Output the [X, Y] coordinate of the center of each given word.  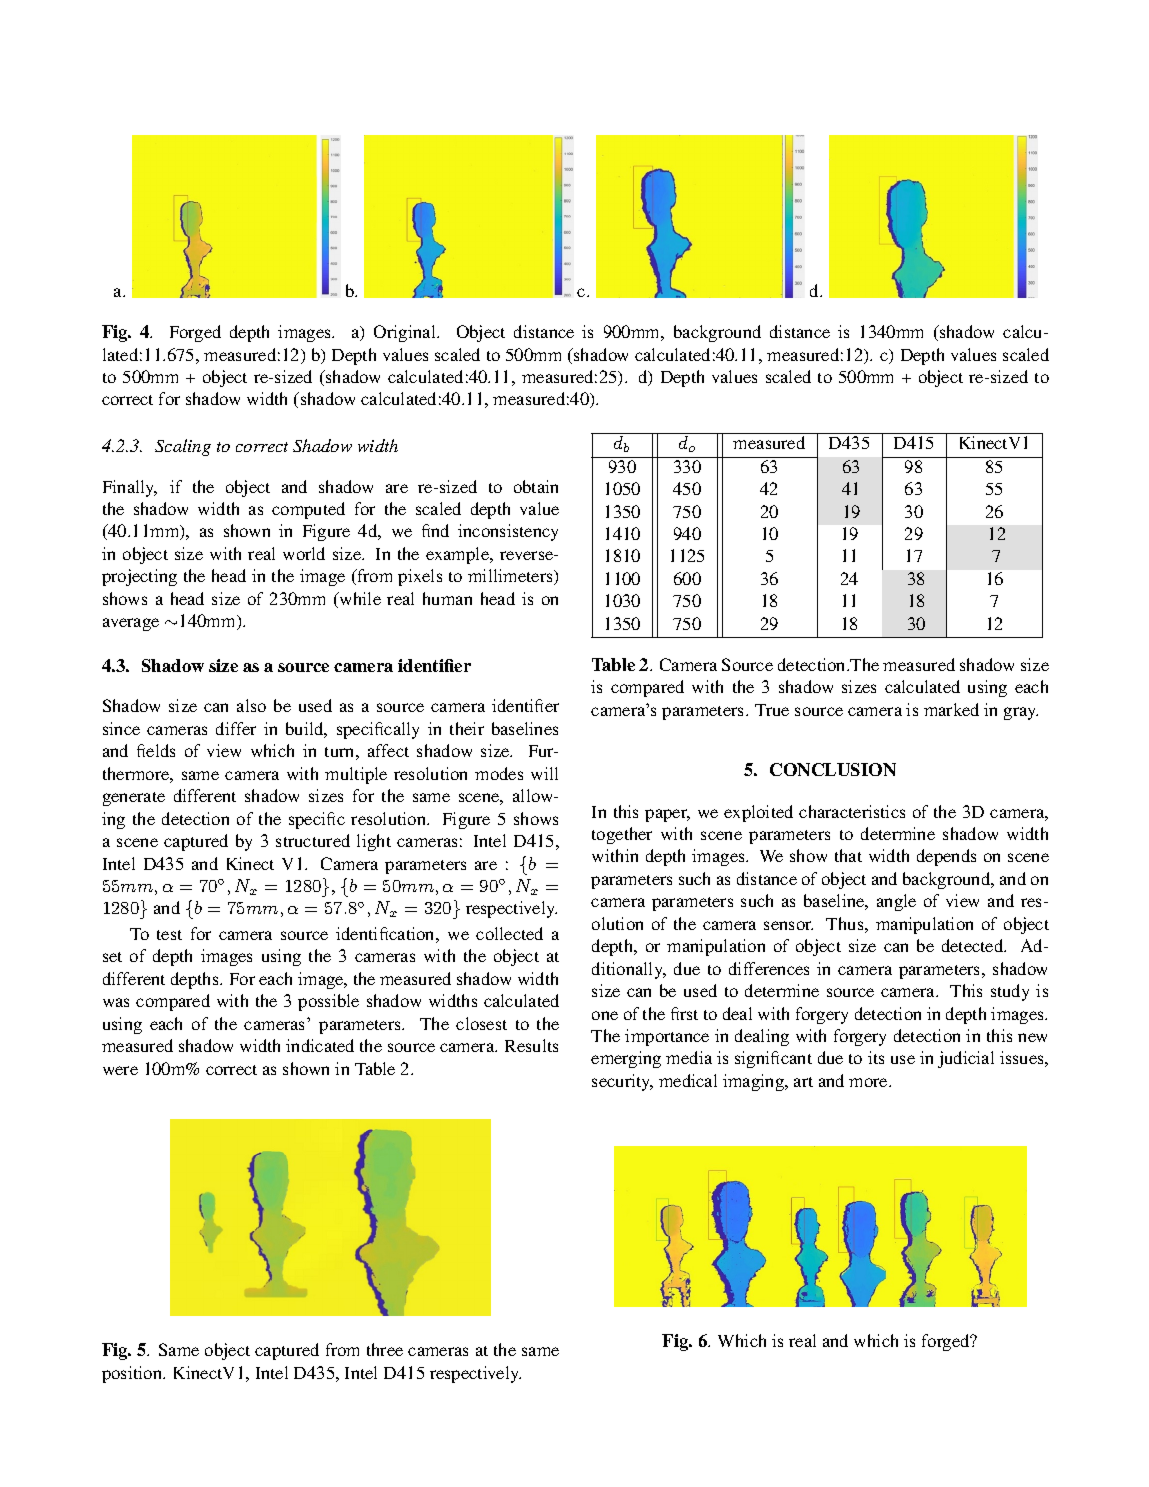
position [133, 1374]
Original [406, 333]
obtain [536, 486]
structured [313, 840]
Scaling [183, 447]
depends [946, 857]
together [622, 835]
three [385, 1349]
